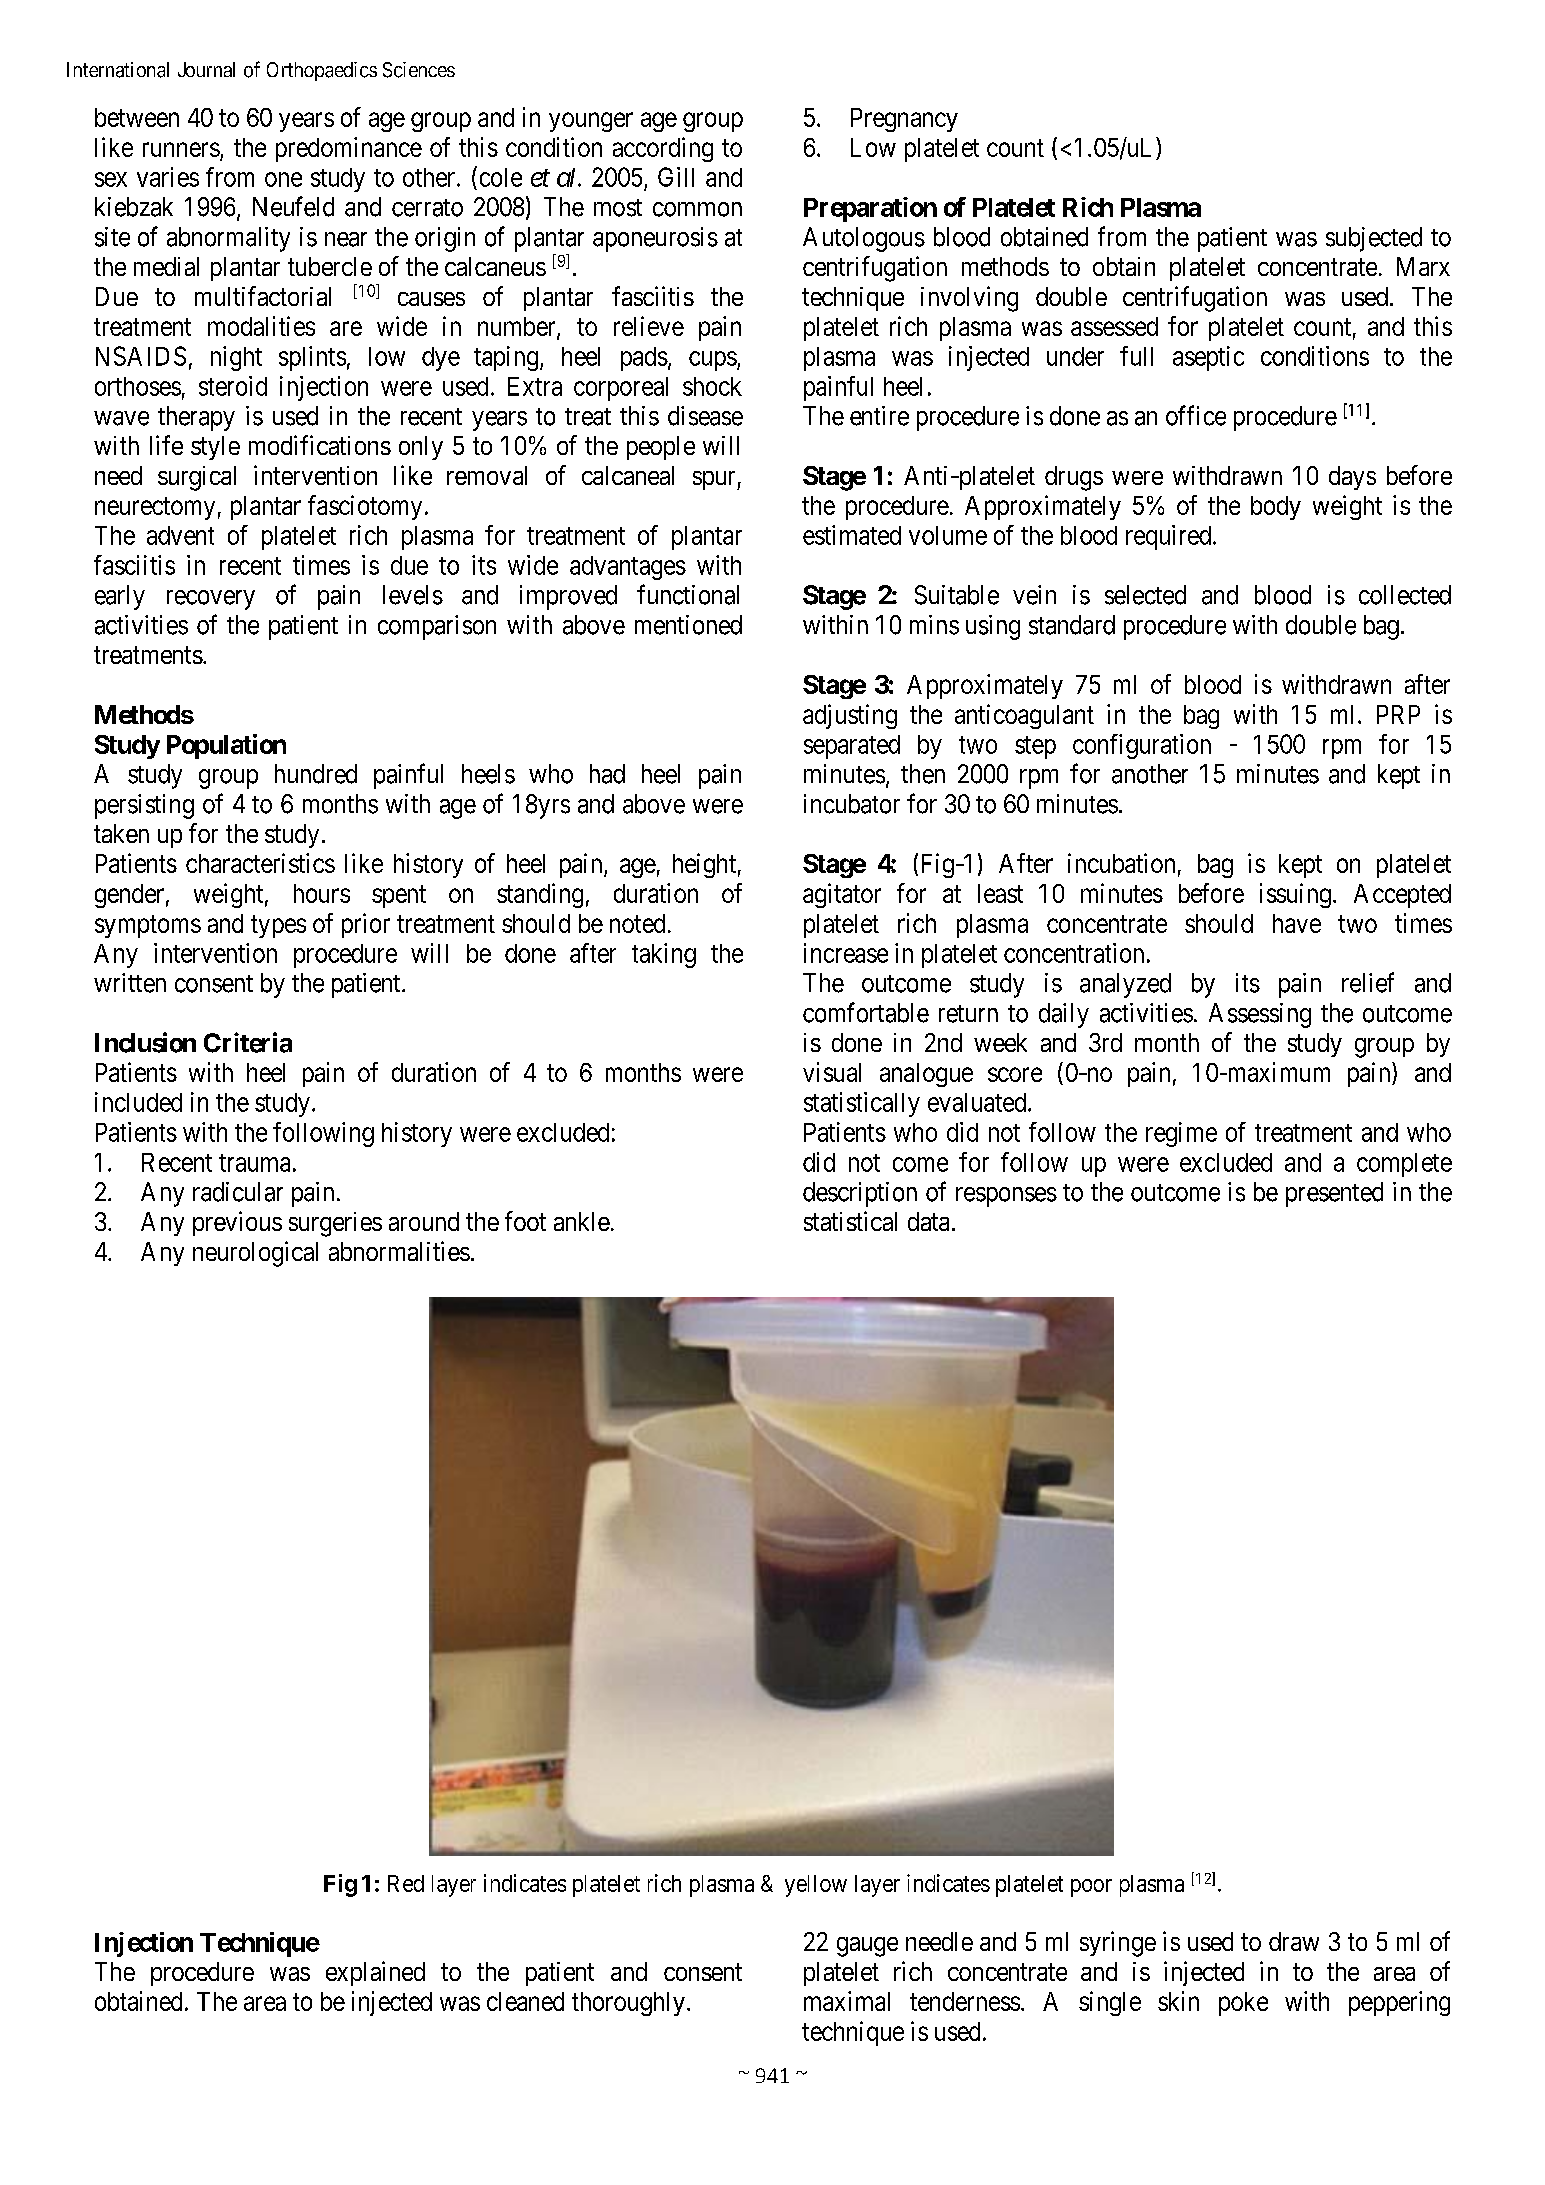 The width and height of the document is (1545, 2185). What do you see at coordinates (248, 1042) in the document?
I see `Criteria` at bounding box center [248, 1042].
